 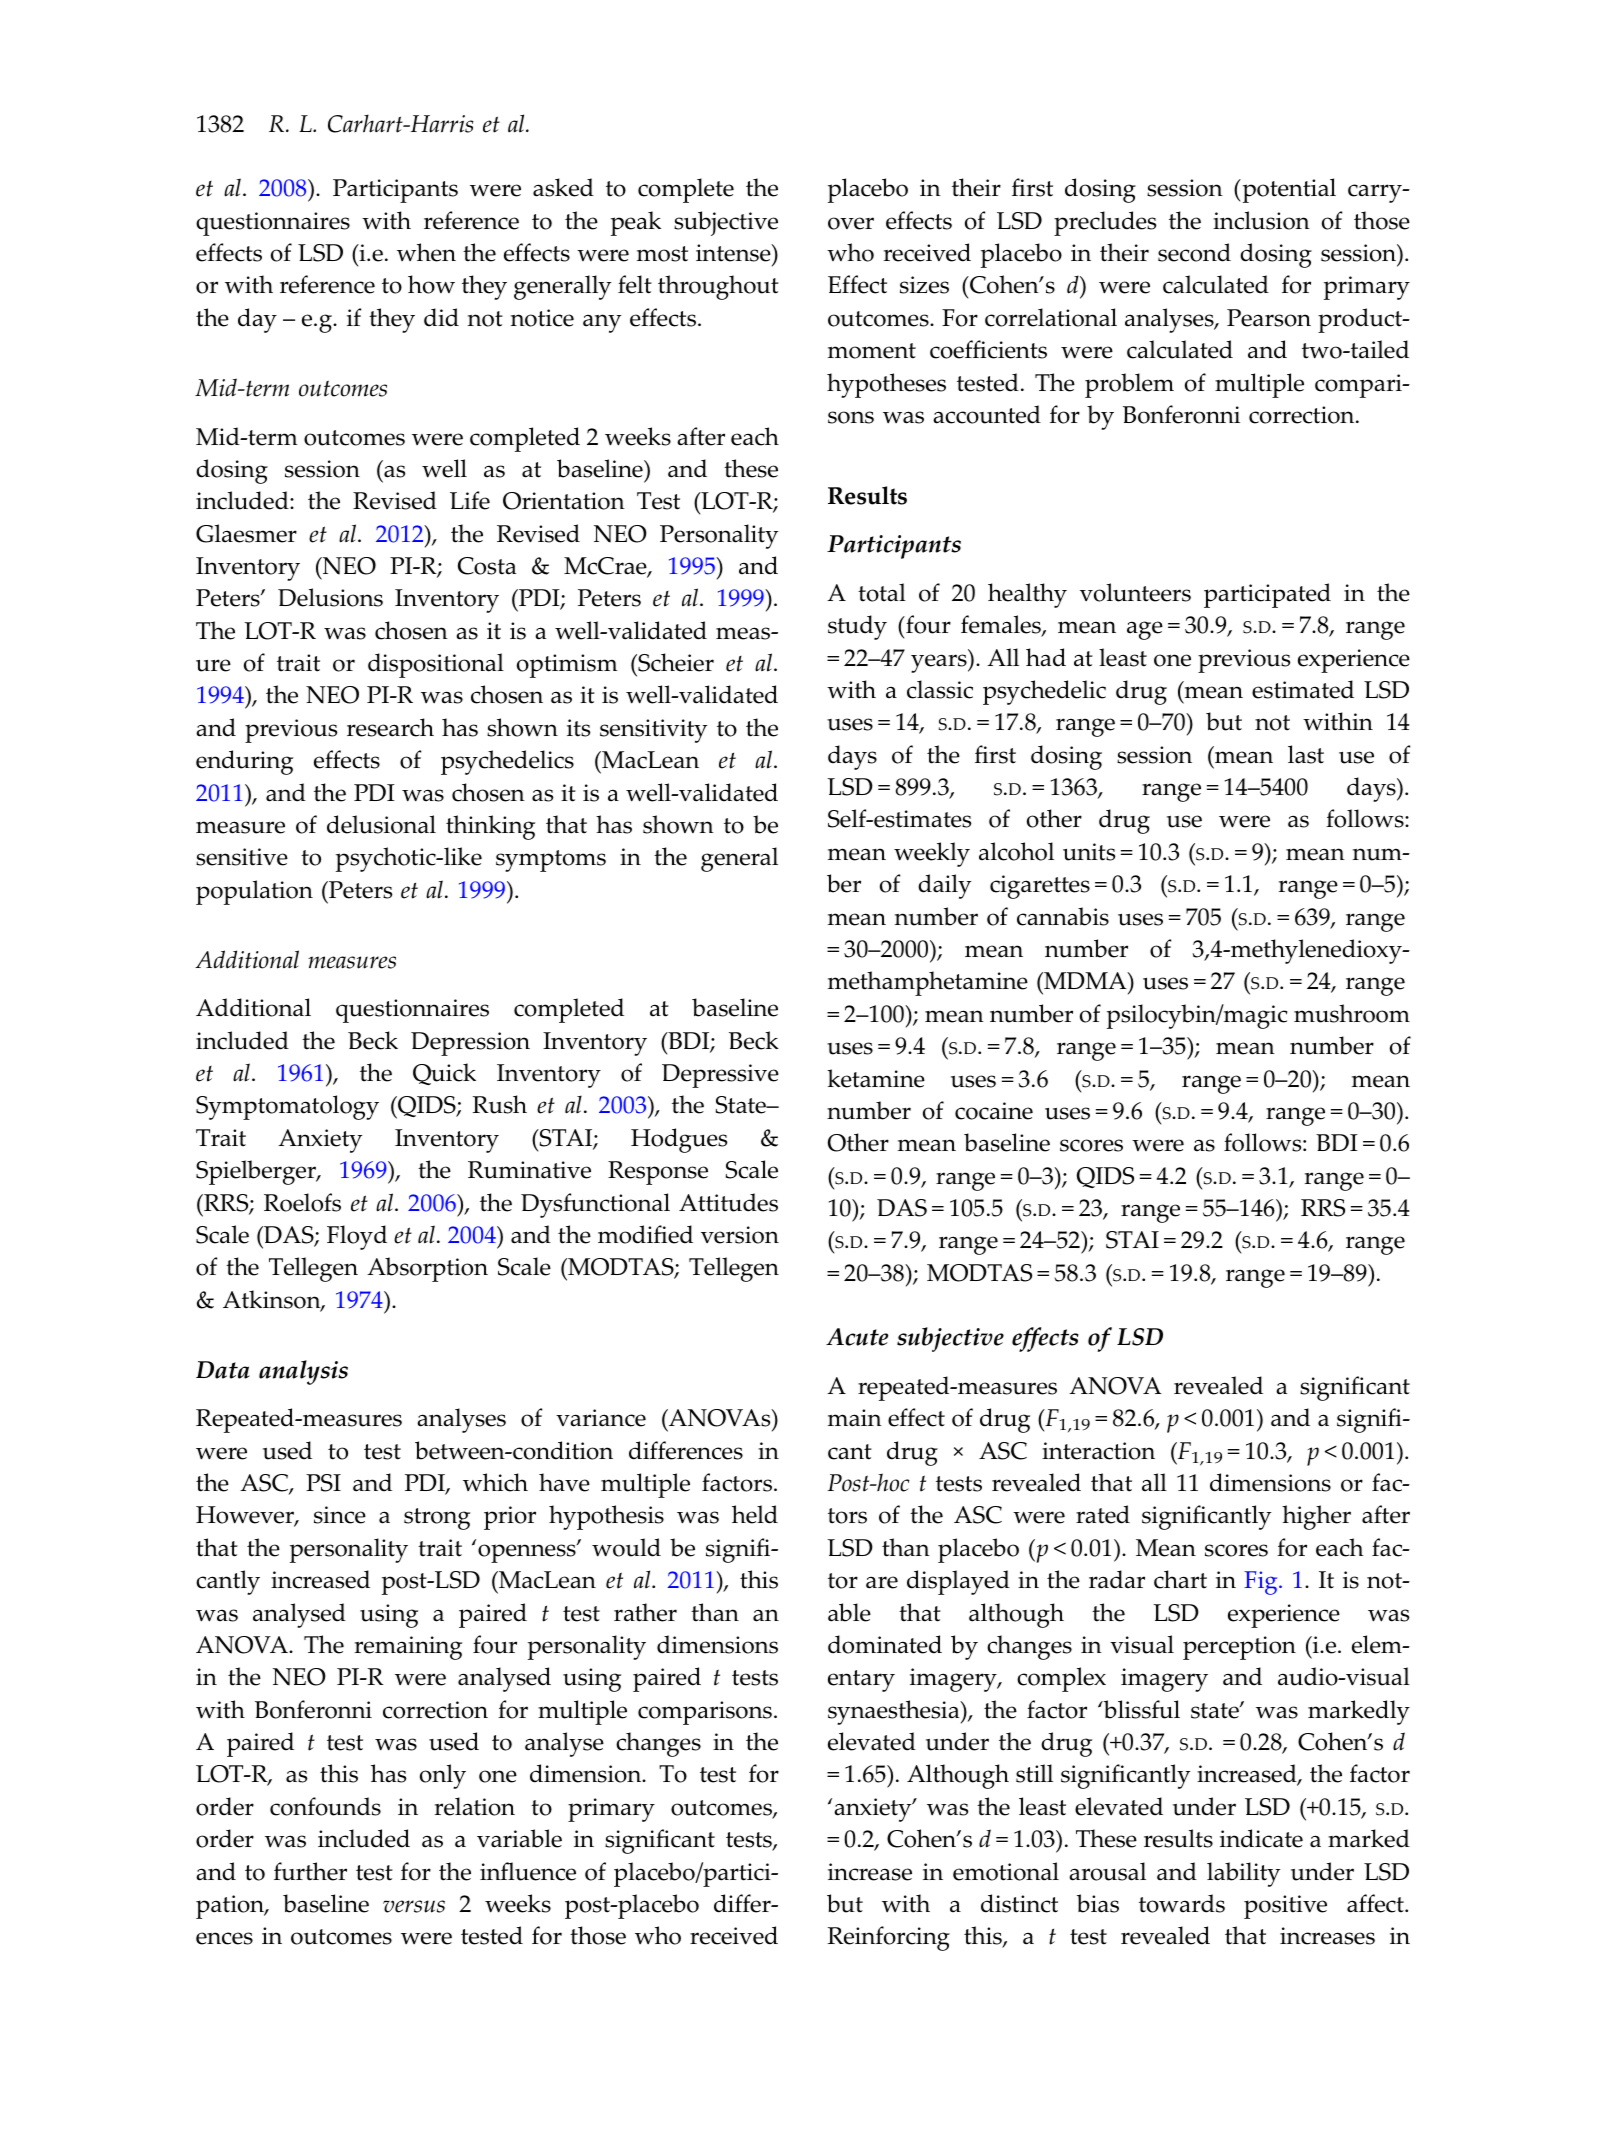 I want to click on Reinforcing, so click(x=889, y=1938).
